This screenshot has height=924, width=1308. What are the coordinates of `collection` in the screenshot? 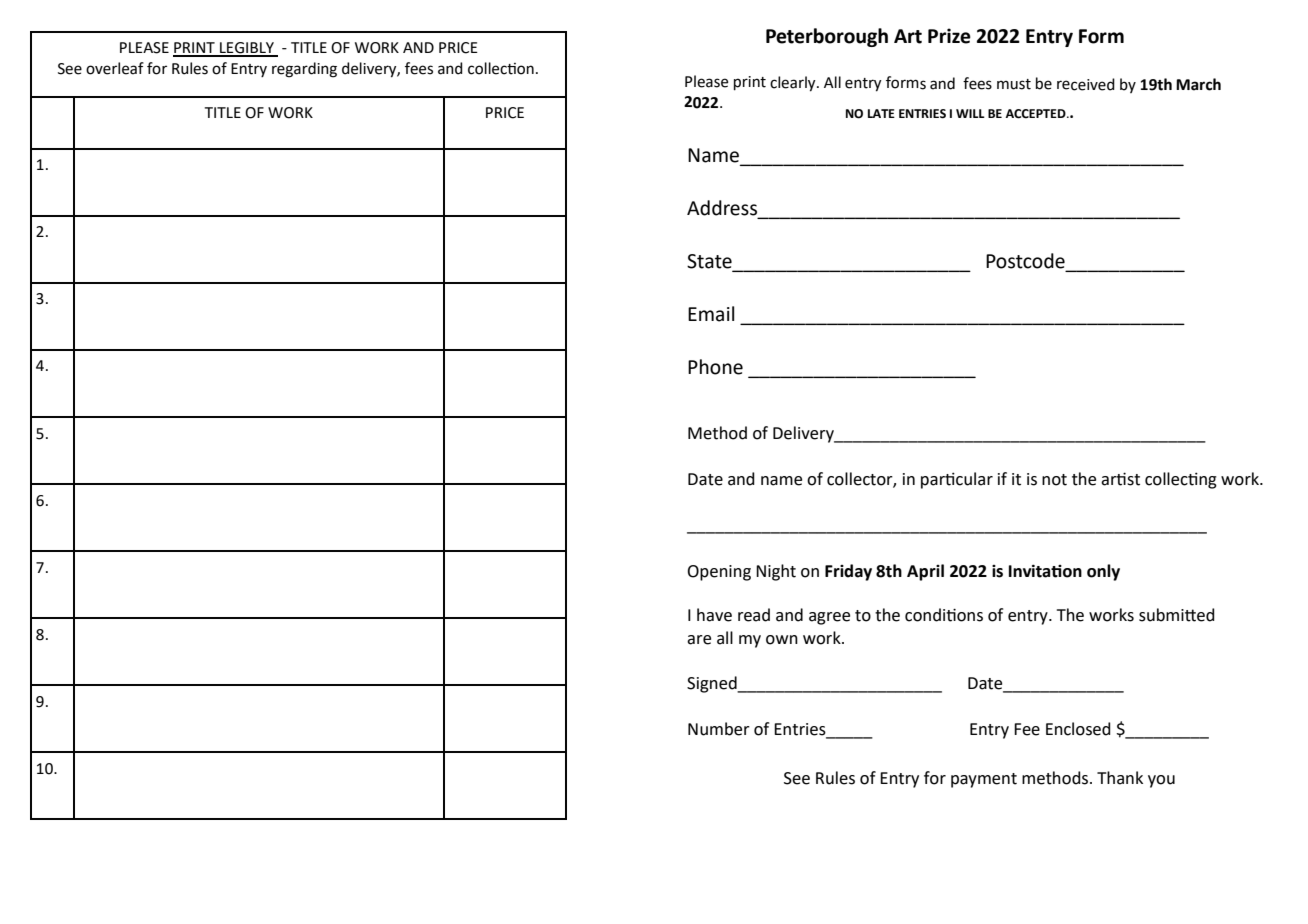 It's located at (501, 68).
